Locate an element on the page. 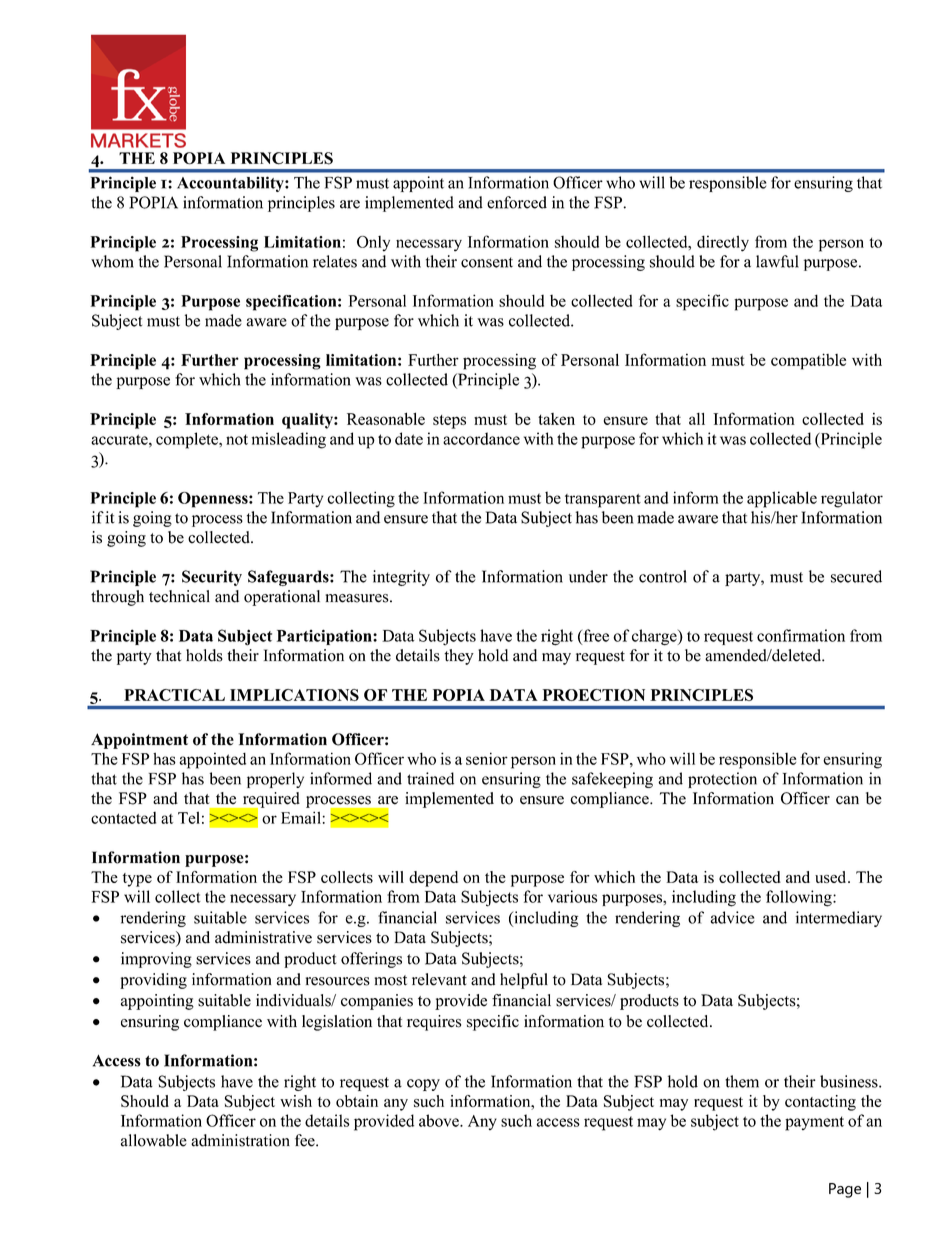 Image resolution: width=952 pixels, height=1233 pixels. PRACTICAL is located at coordinates (174, 695).
